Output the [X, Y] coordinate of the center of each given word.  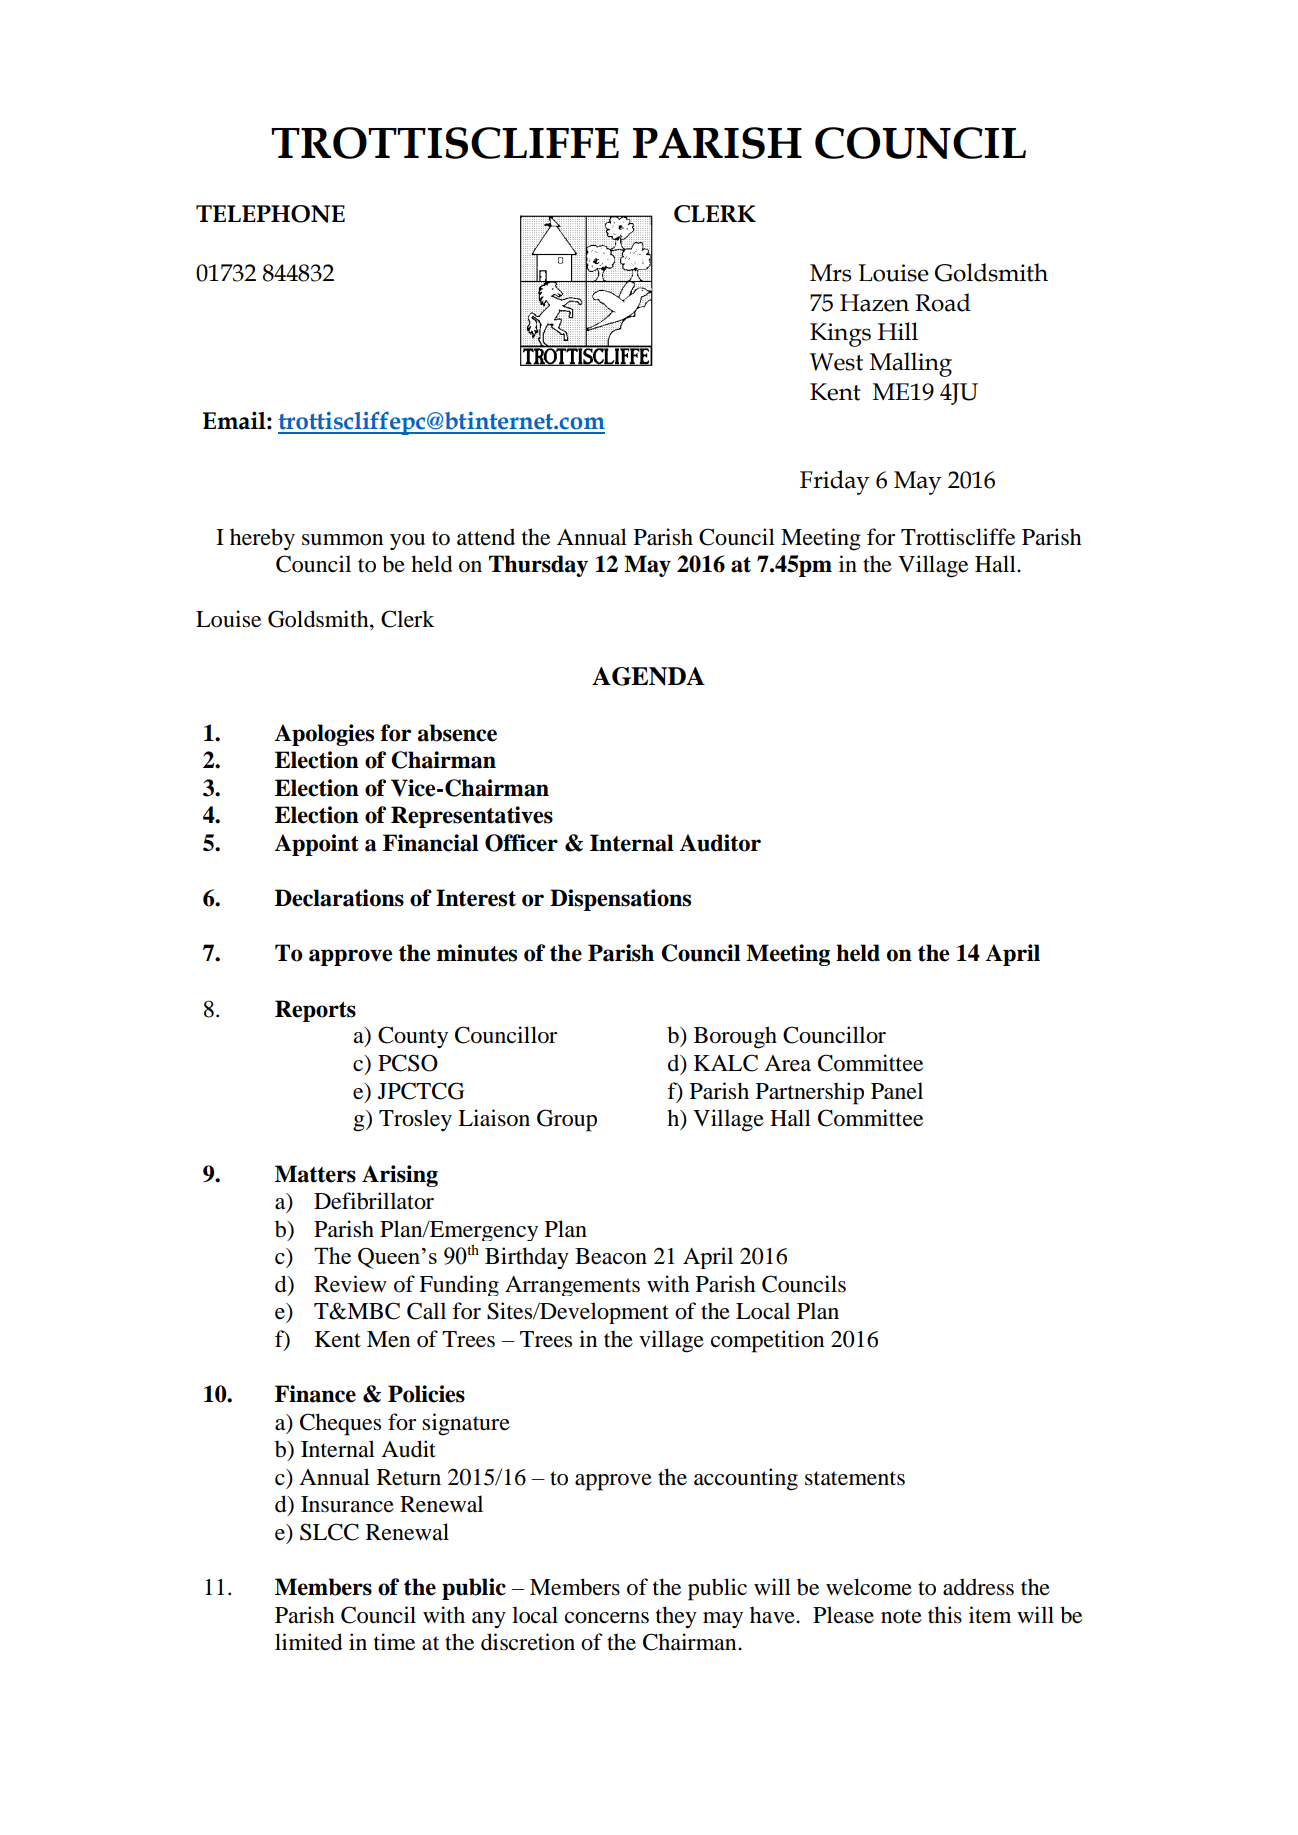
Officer [521, 843]
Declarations [339, 898]
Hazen [874, 303]
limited [309, 1642]
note [901, 1616]
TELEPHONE [270, 214]
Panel [897, 1091]
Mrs [830, 273]
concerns [607, 1618]
